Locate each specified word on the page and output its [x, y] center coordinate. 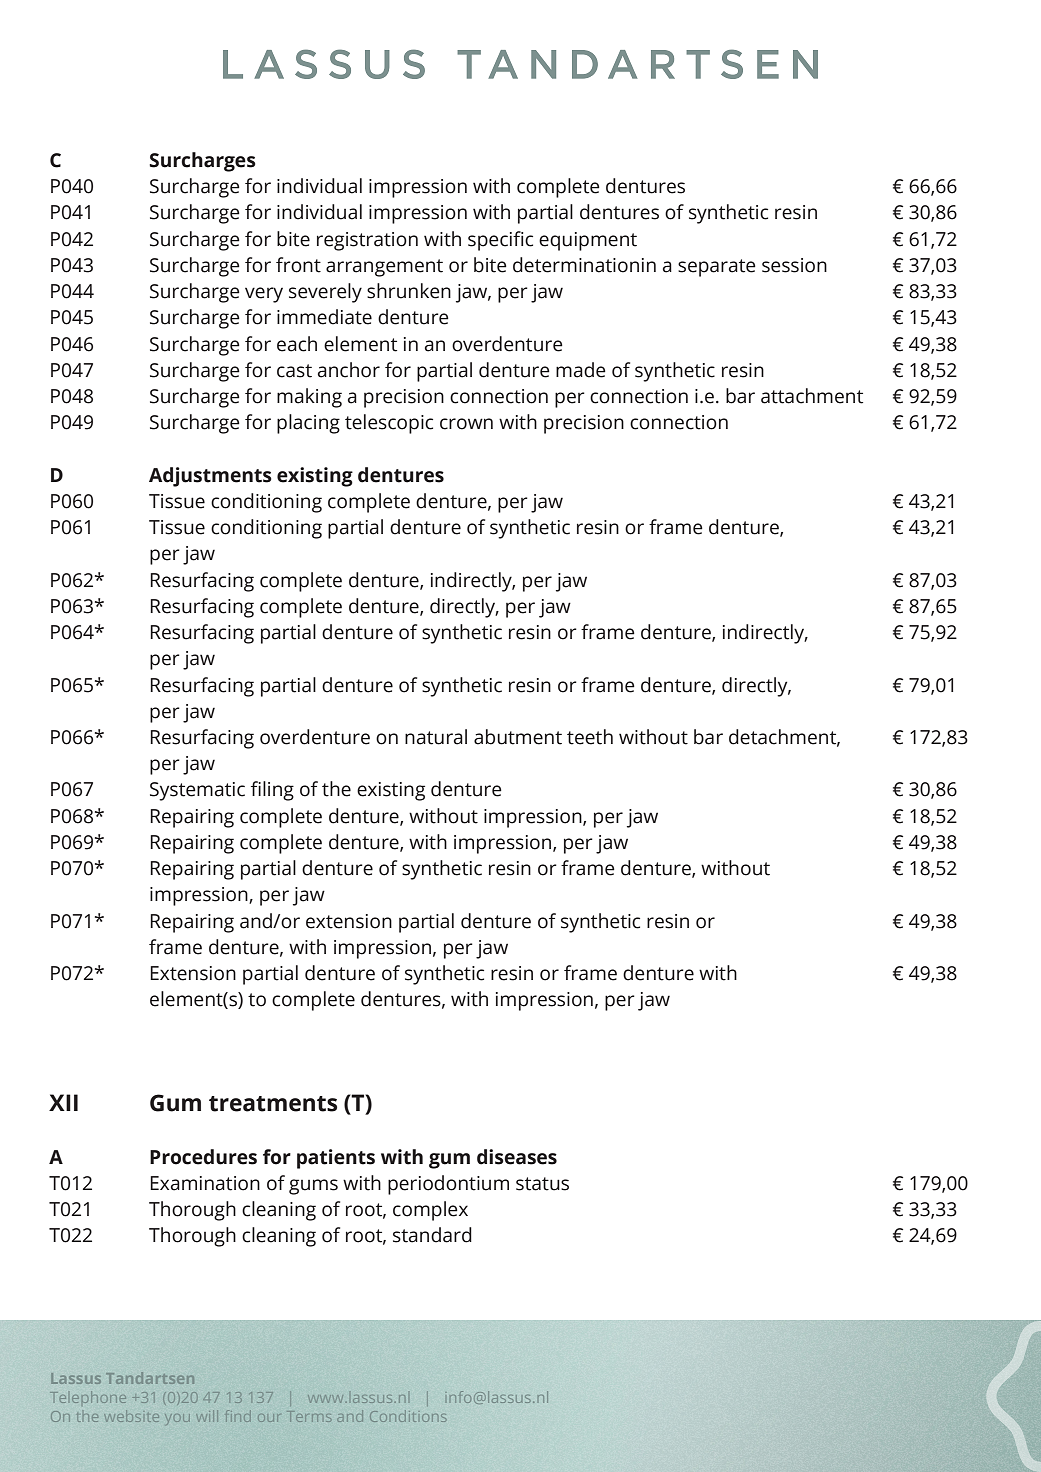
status [542, 1184]
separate [717, 268]
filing [272, 791]
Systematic [197, 791]
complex [430, 1211]
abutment [518, 737]
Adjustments [210, 477]
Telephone [88, 1397]
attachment [812, 396]
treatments [273, 1104]
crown [466, 424]
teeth [590, 737]
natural [436, 737]
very [264, 295]
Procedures [203, 1157]
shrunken [409, 291]
